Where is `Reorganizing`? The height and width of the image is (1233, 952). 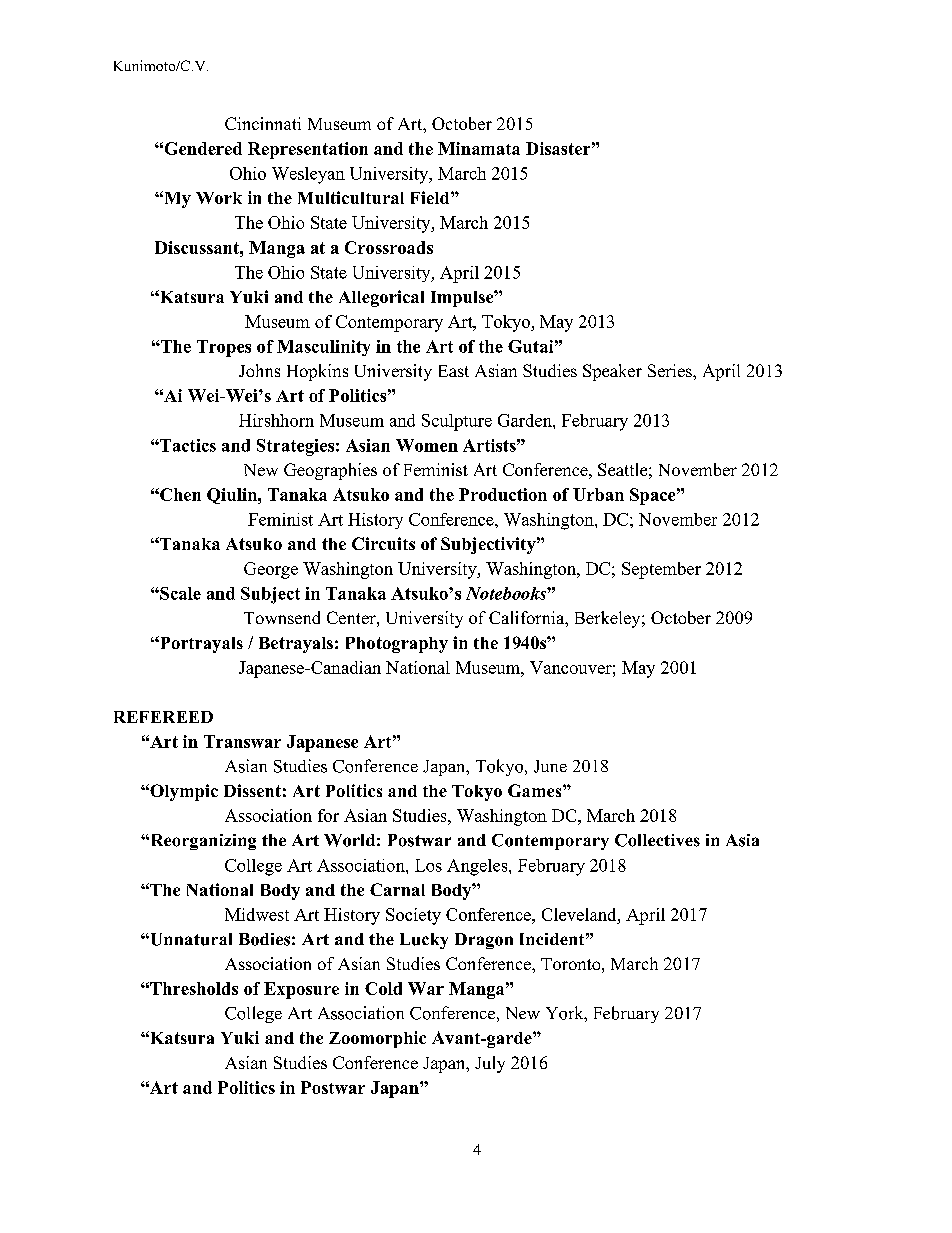
Reorganizing is located at coordinates (202, 842).
